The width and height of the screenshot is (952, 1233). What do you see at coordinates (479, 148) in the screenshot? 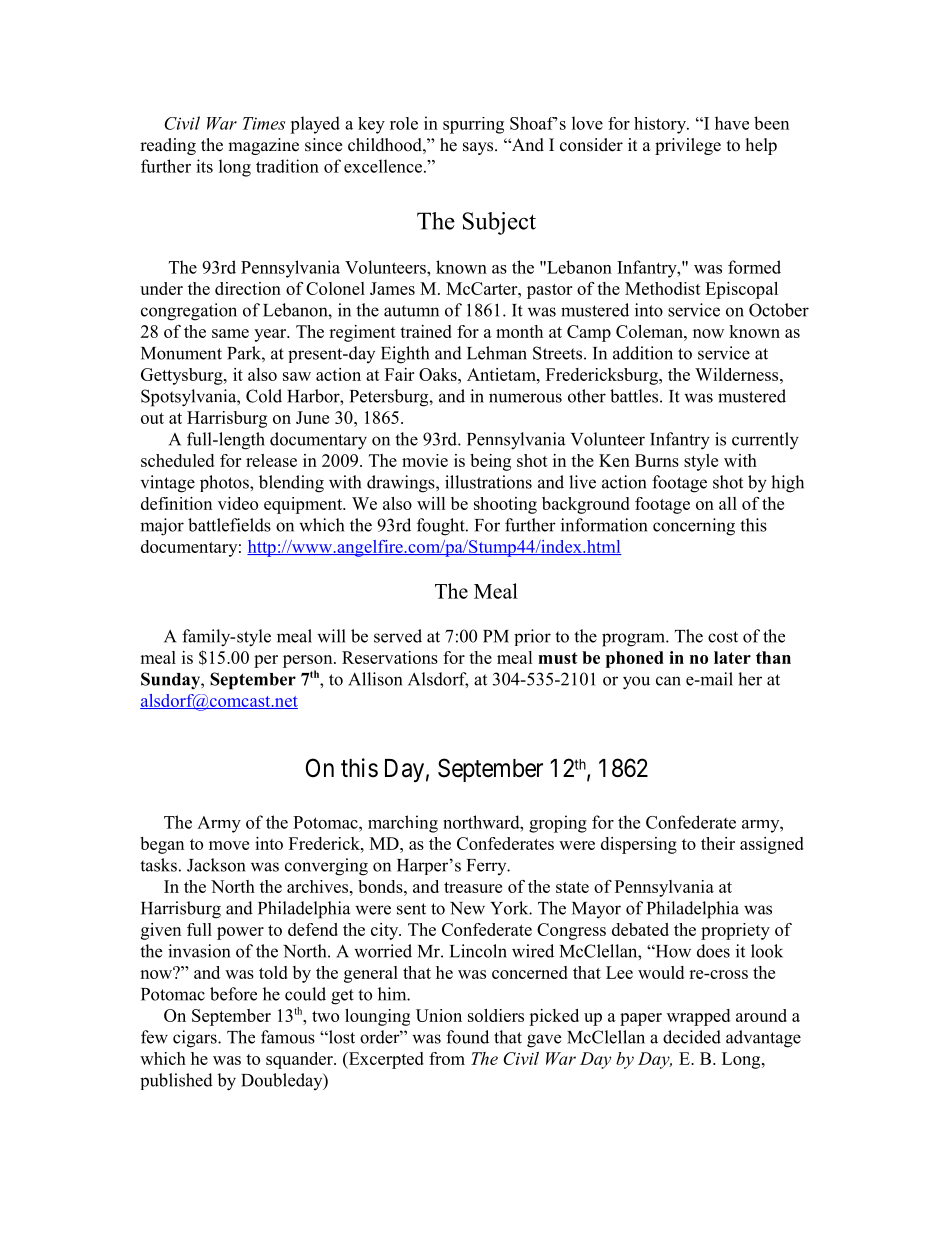
I see `says` at bounding box center [479, 148].
